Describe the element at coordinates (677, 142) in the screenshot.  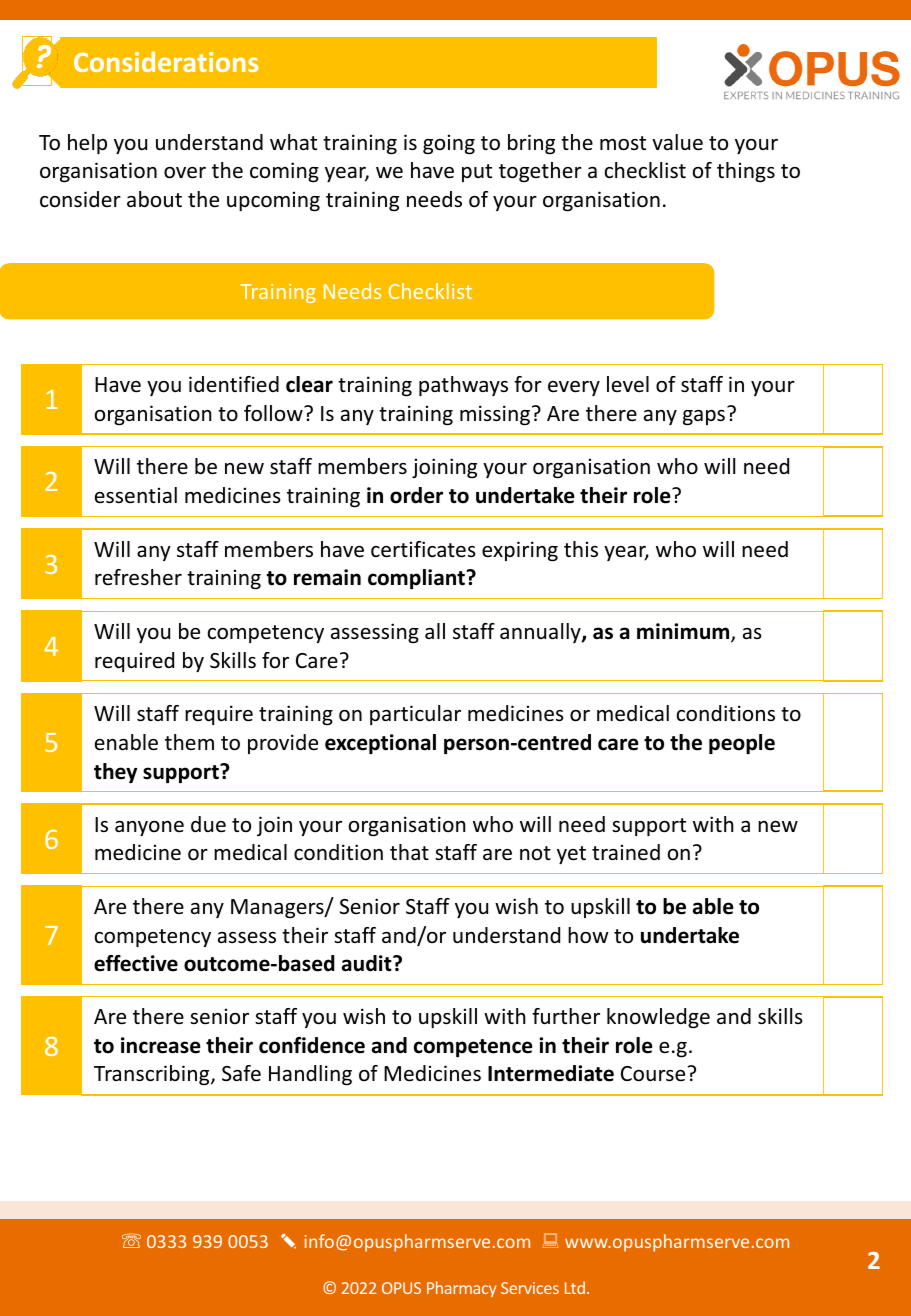
I see `value` at that location.
